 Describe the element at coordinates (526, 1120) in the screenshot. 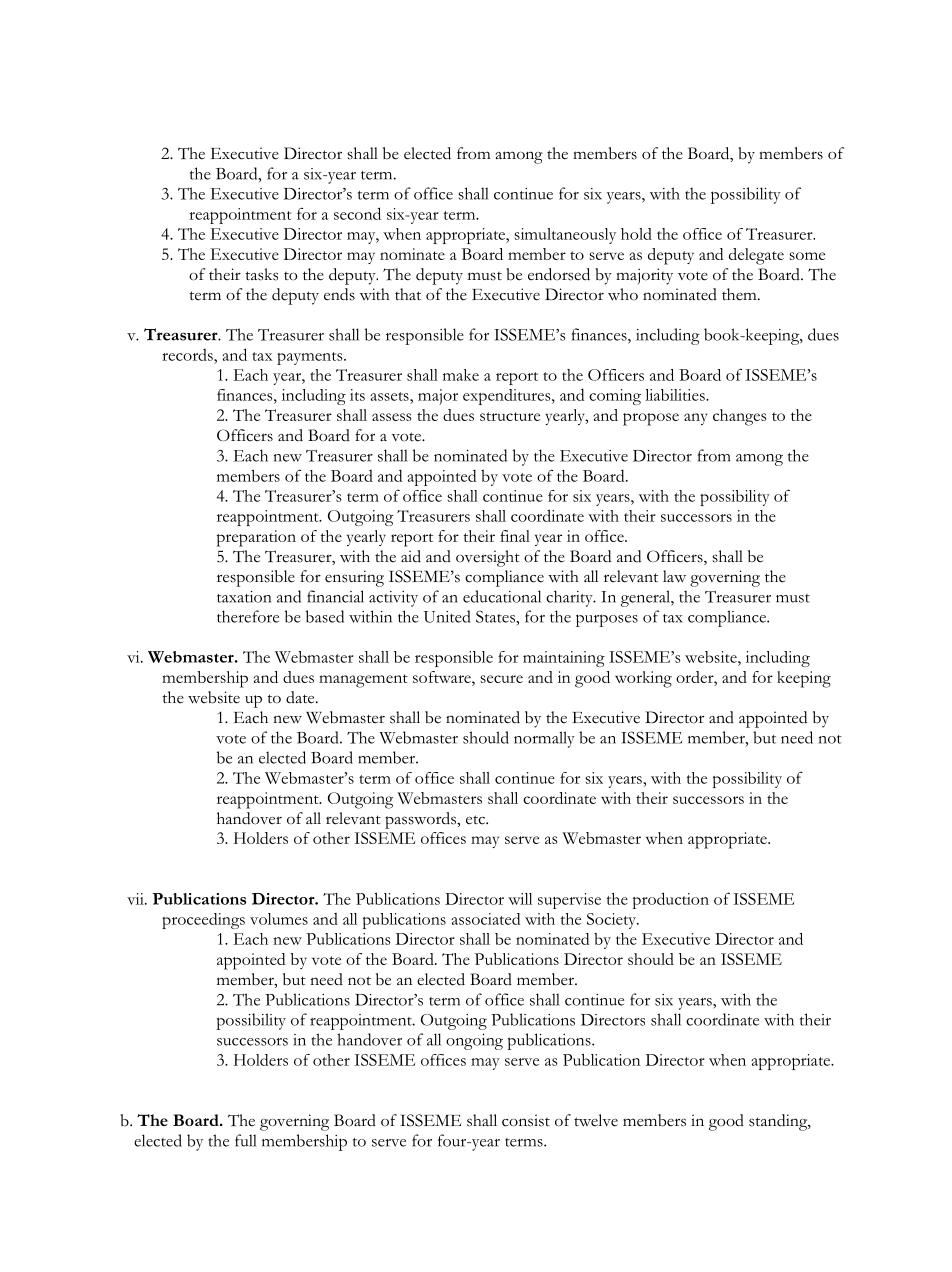

I see `consist` at that location.
